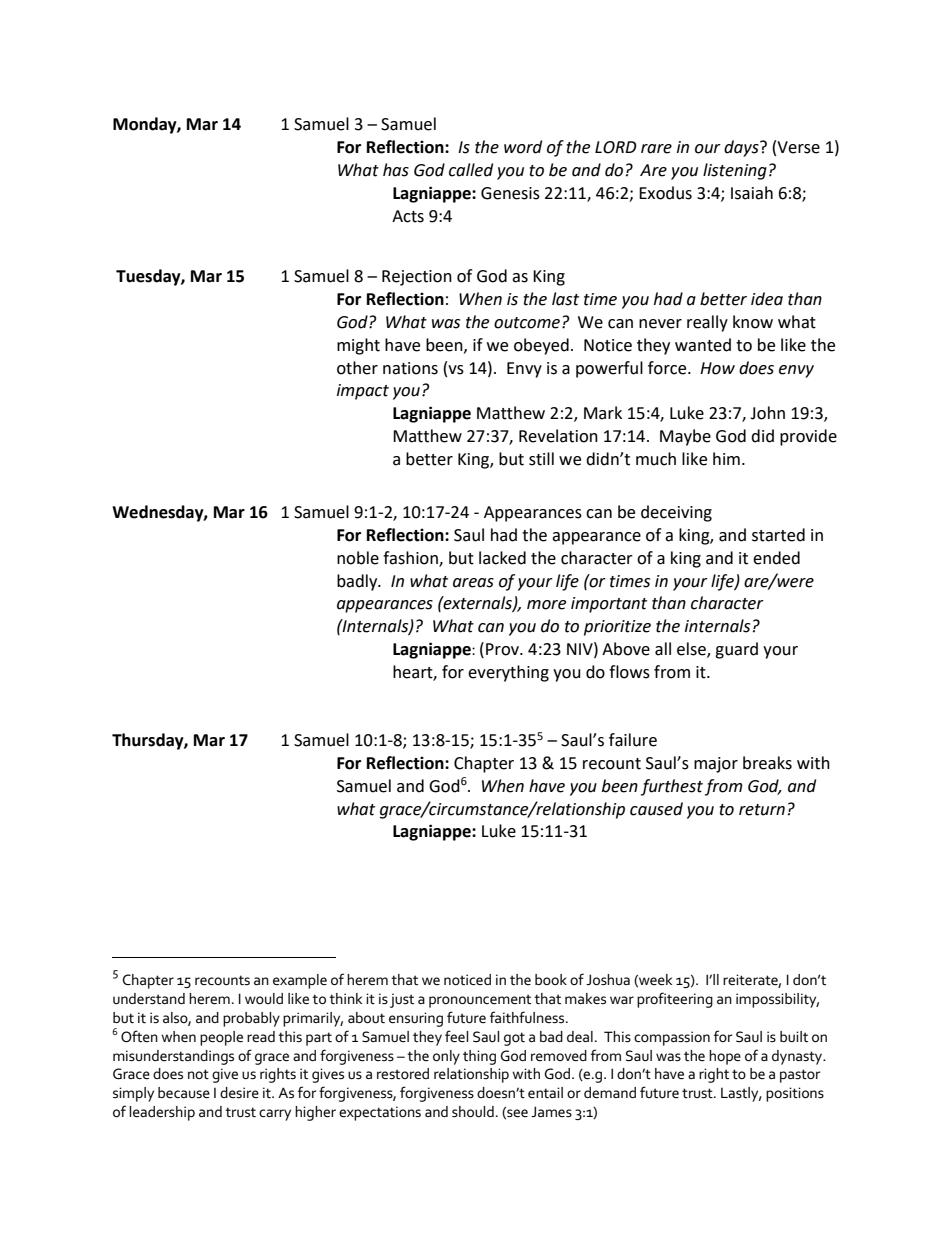  I want to click on example, so click(300, 981).
